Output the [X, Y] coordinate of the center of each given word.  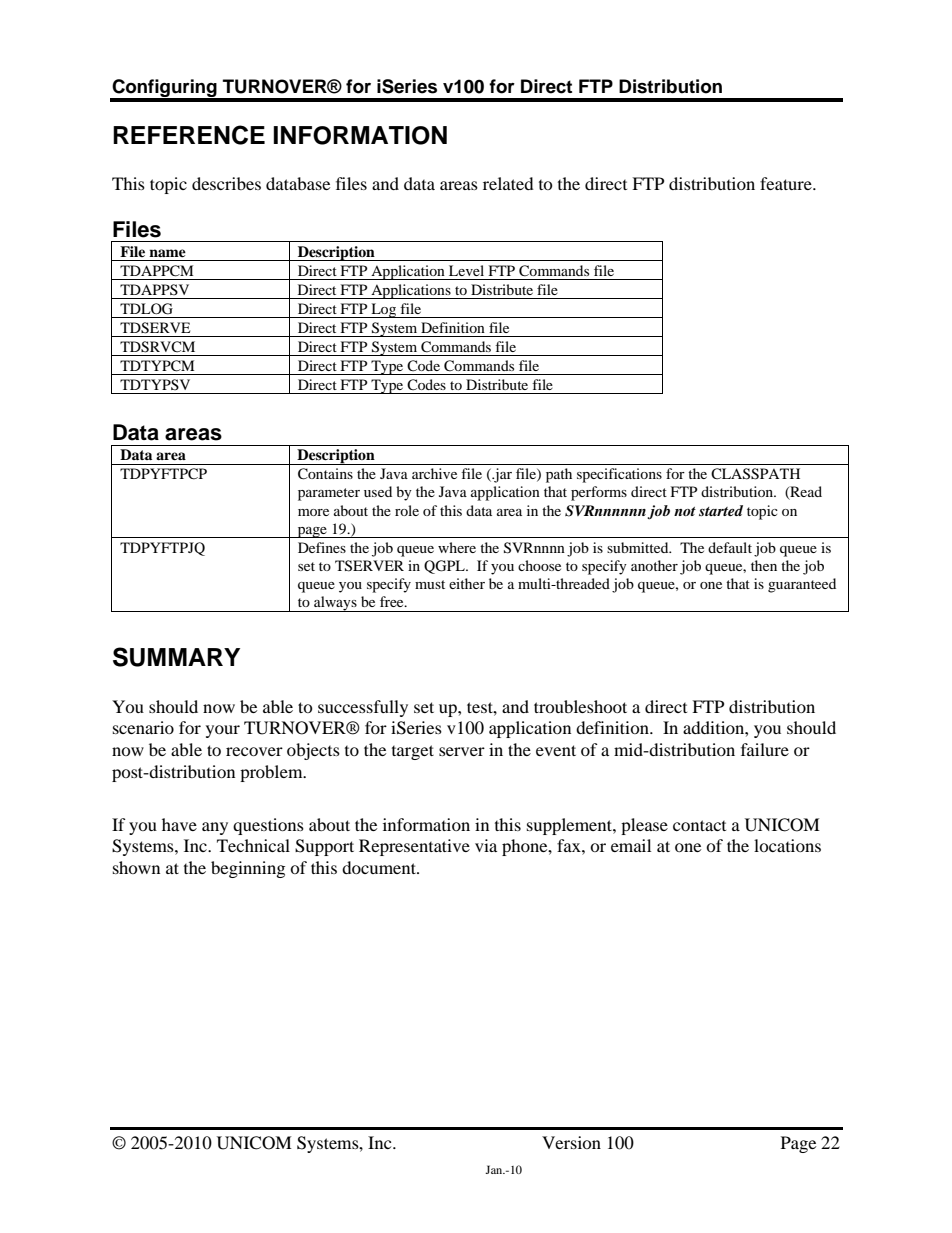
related [508, 183]
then [764, 565]
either [467, 583]
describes [226, 183]
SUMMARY [176, 657]
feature [787, 183]
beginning [248, 869]
